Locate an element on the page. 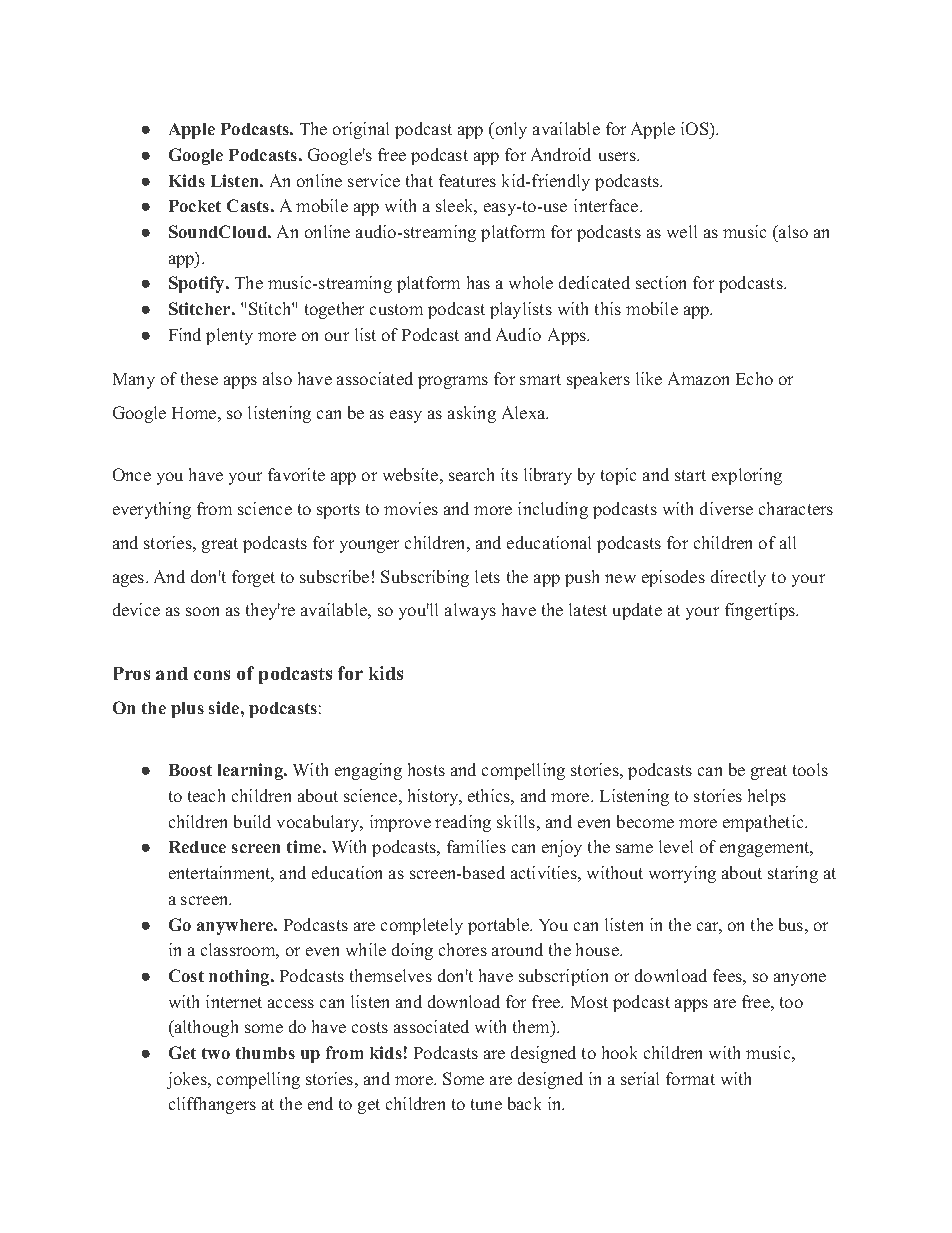  fingertips is located at coordinates (761, 611).
